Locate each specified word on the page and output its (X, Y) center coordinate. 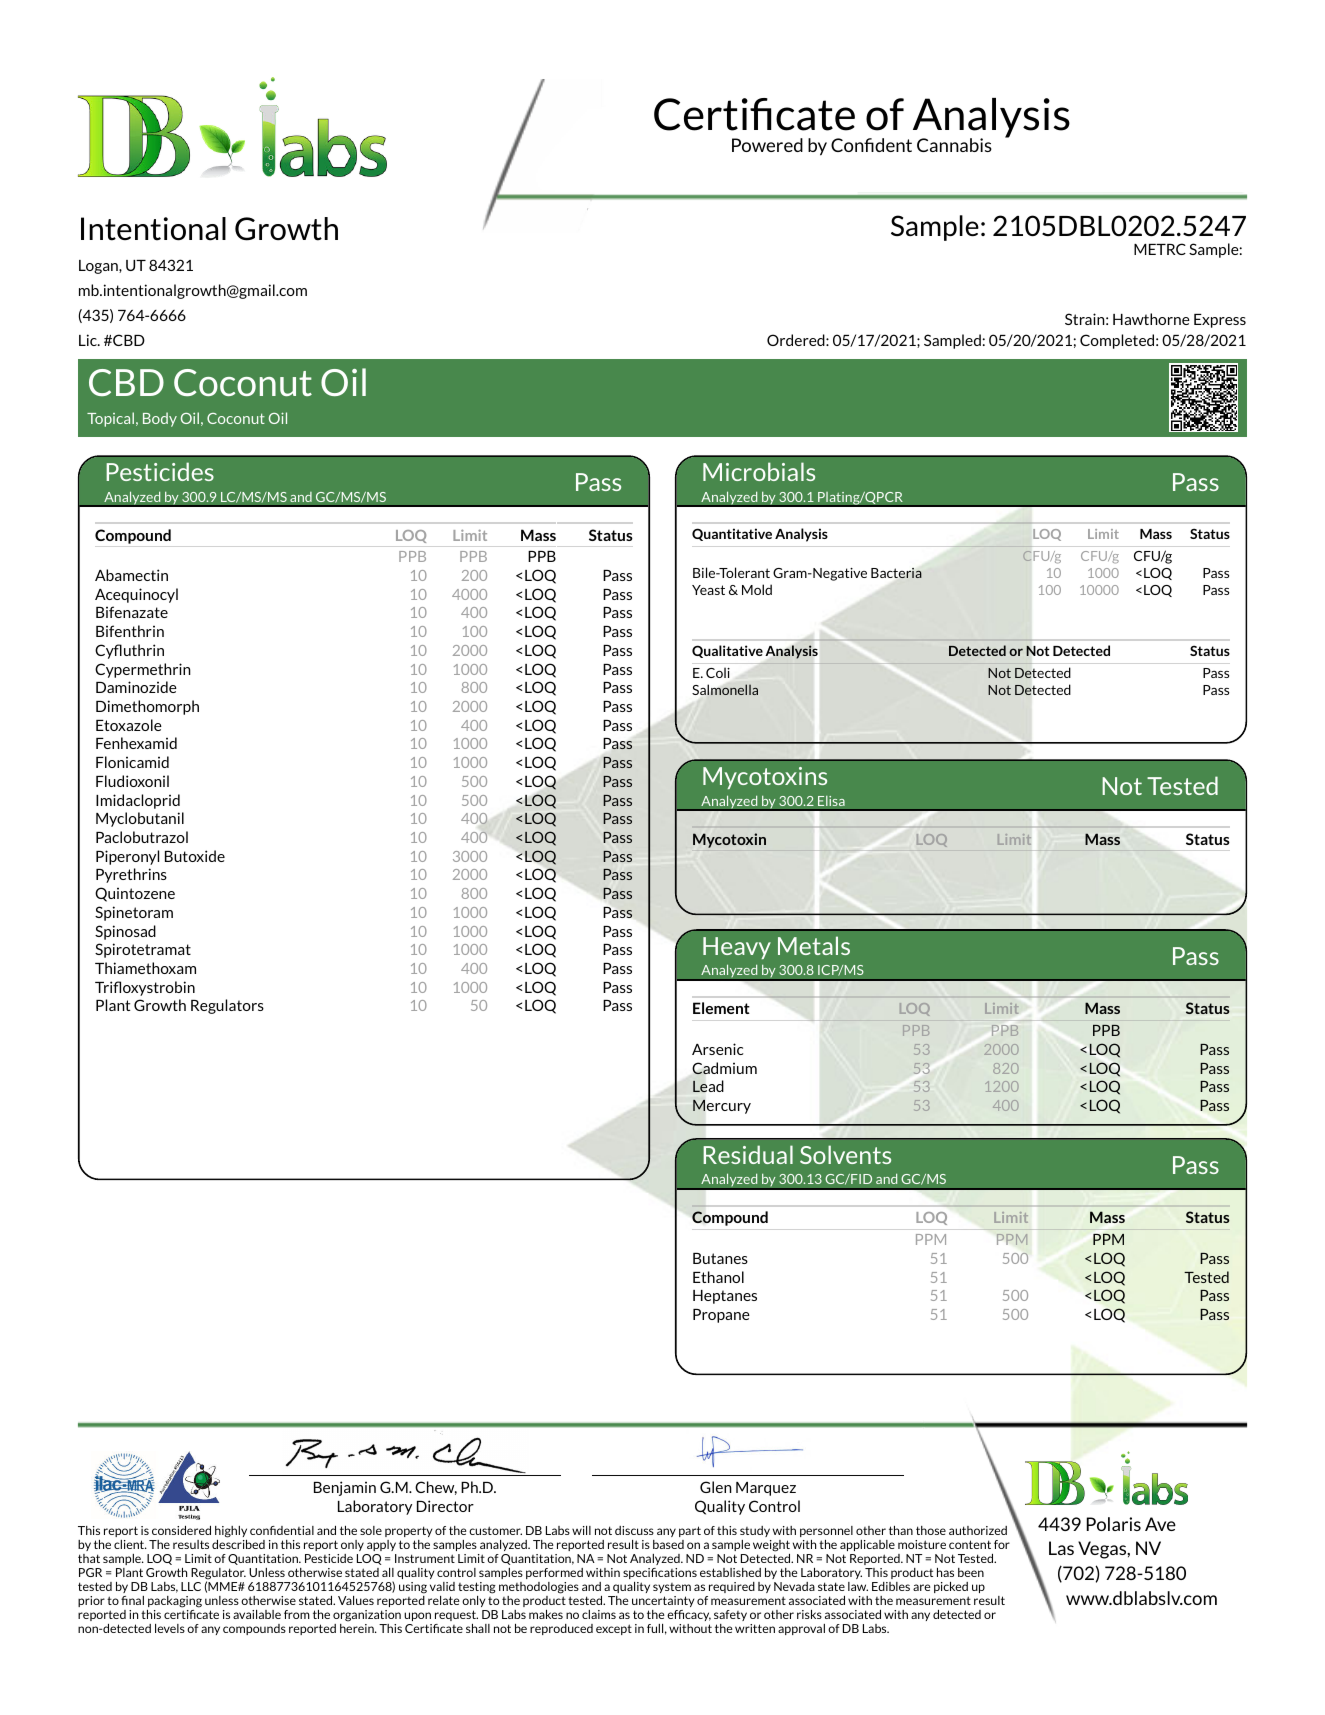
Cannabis (954, 145)
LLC (191, 1586)
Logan (99, 267)
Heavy (737, 948)
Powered (767, 145)
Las (1061, 1548)
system (672, 1588)
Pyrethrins (131, 875)
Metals (814, 945)
